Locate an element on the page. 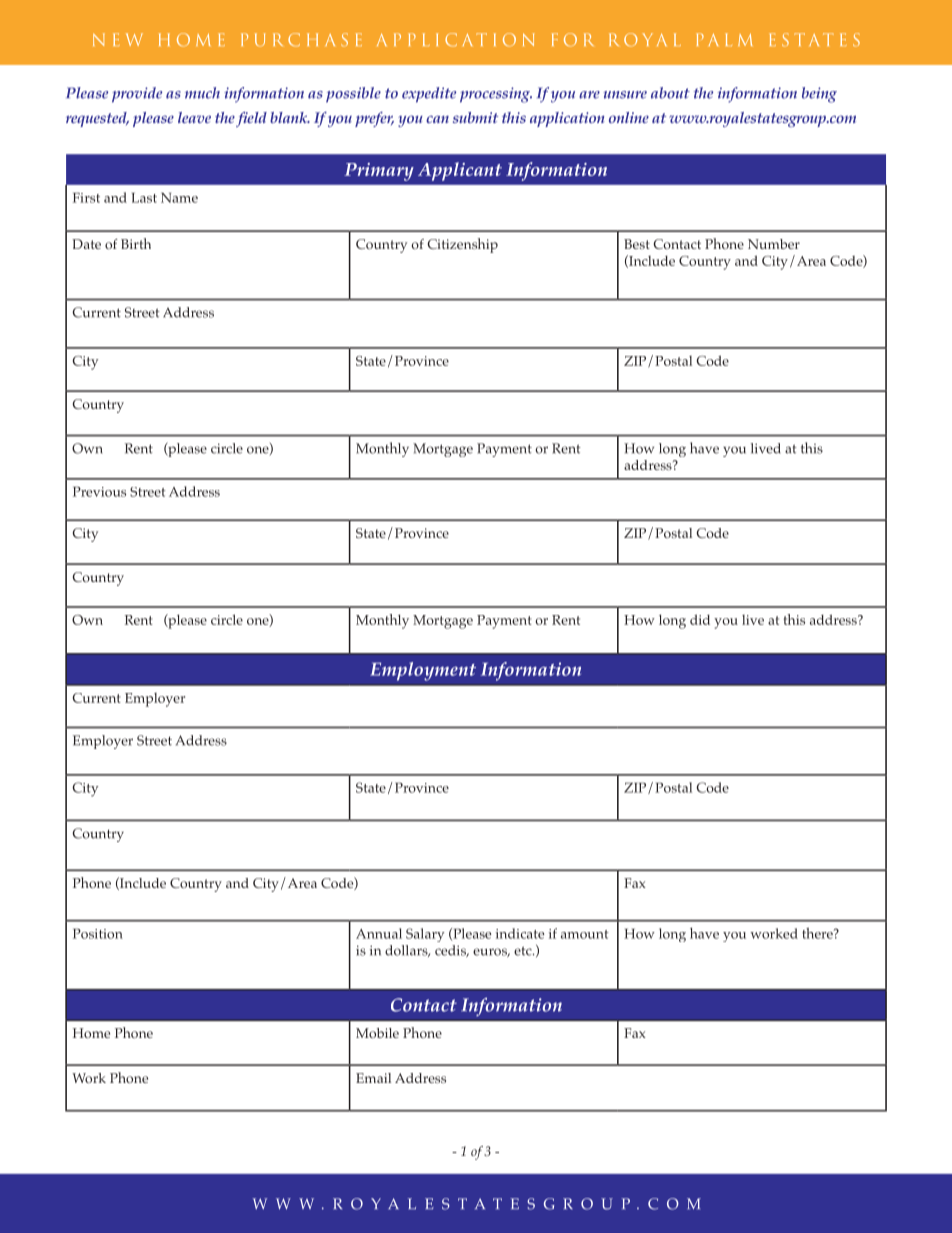  about is located at coordinates (670, 93).
